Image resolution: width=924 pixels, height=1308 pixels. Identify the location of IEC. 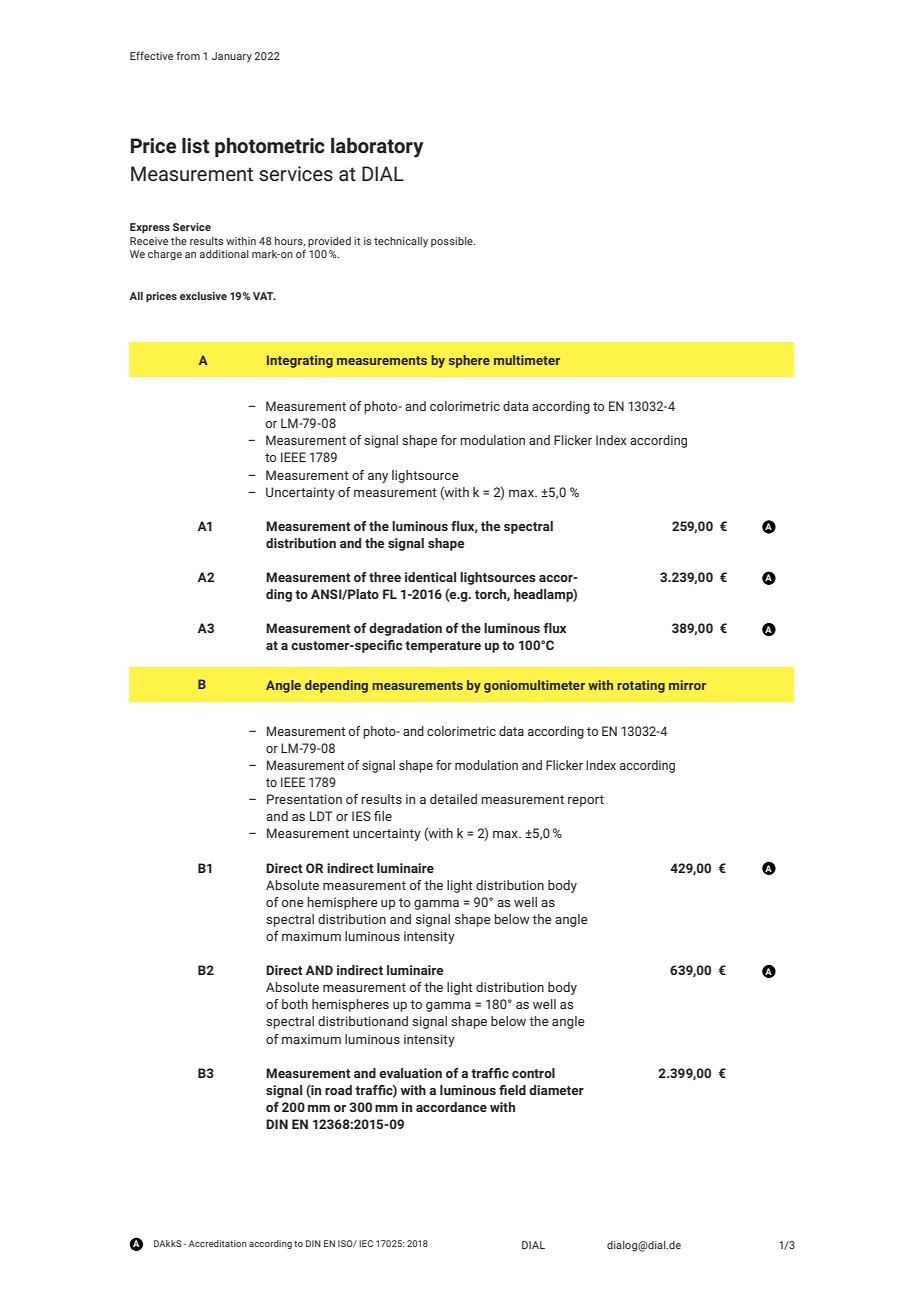
(366, 1243).
